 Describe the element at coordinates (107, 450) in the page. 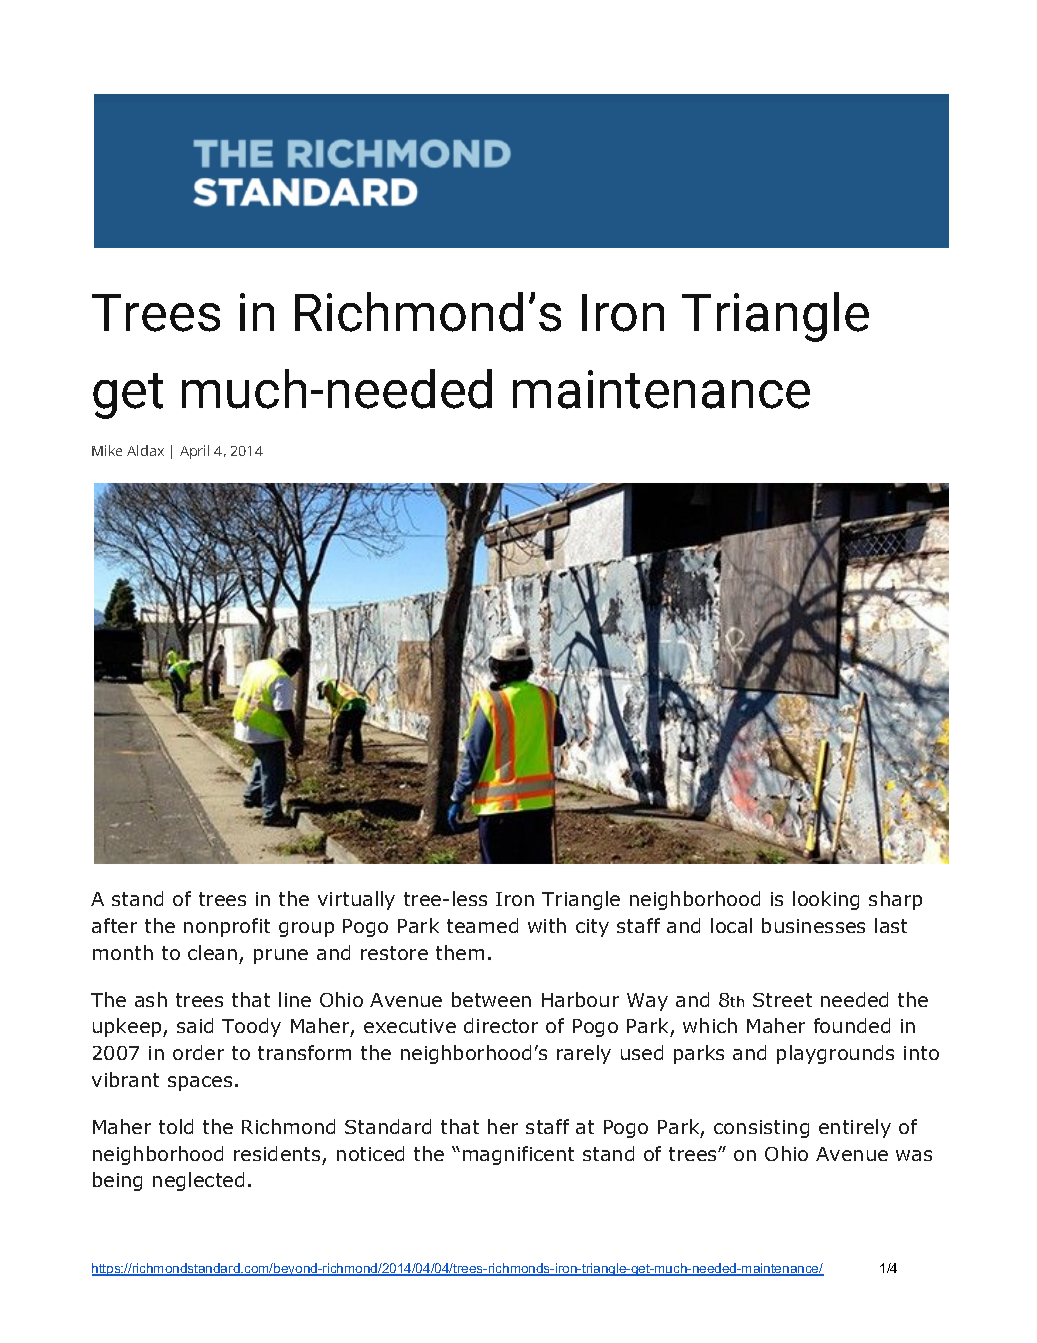

I see `Mike` at that location.
